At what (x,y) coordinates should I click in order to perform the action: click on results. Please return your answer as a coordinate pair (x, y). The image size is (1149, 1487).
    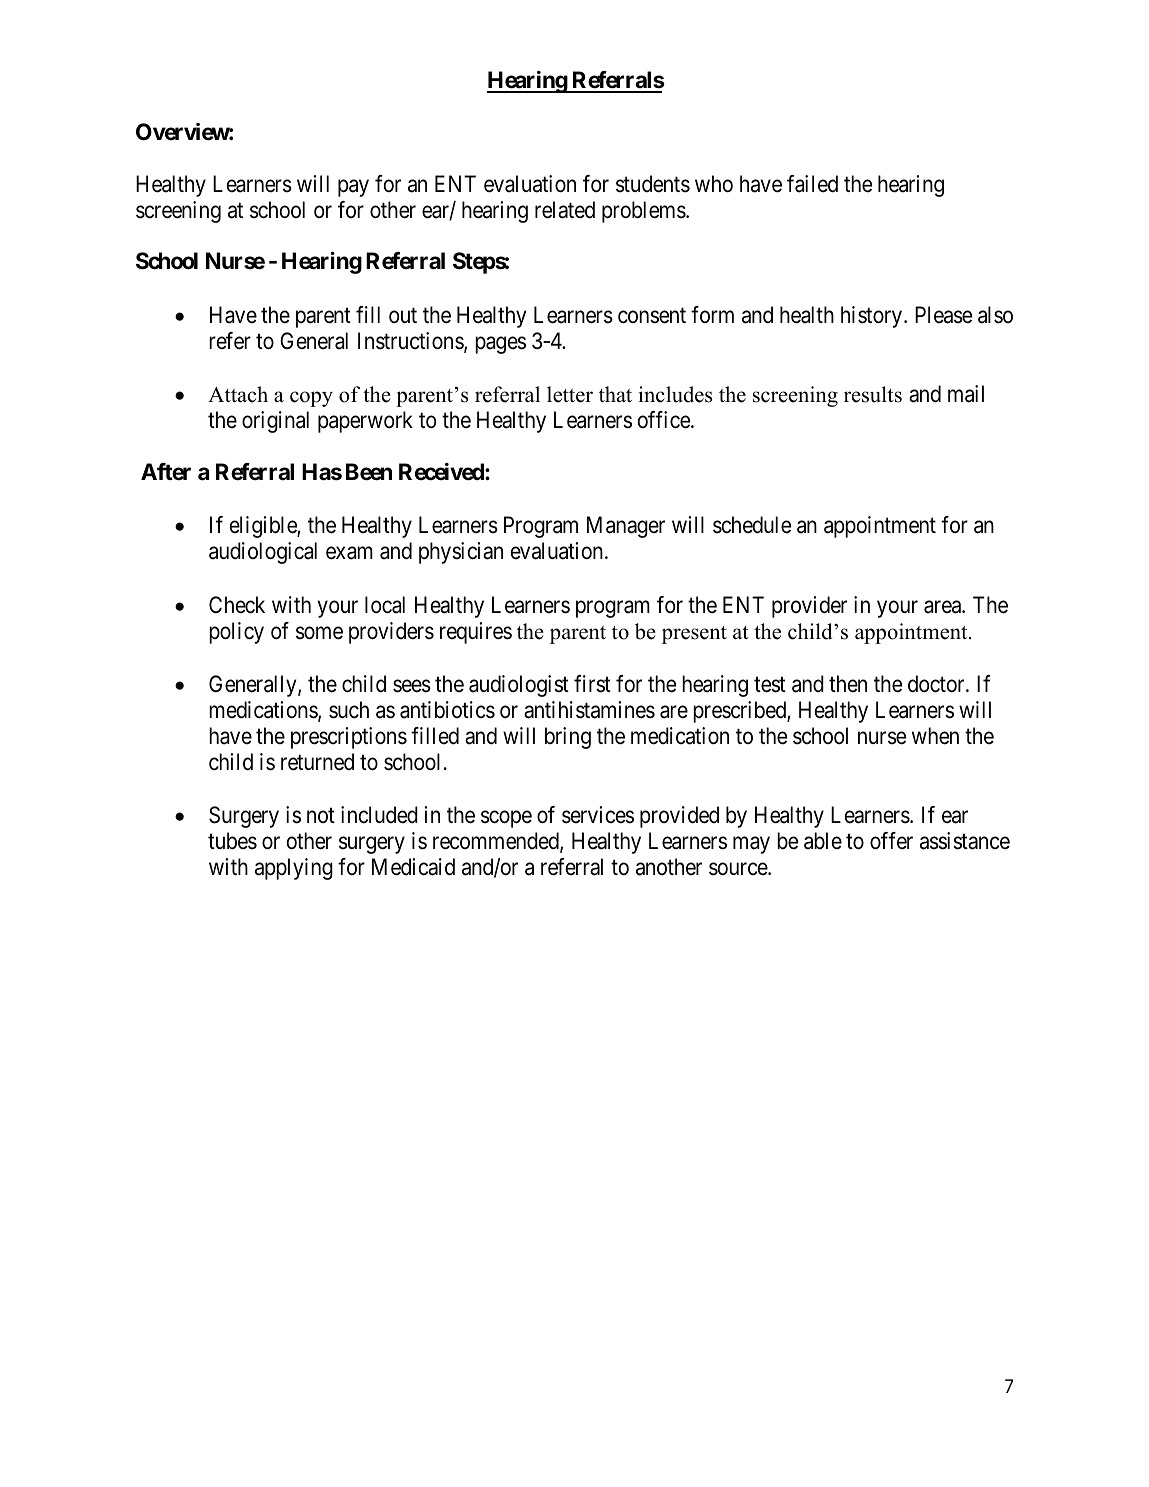
    Looking at the image, I should click on (873, 394).
